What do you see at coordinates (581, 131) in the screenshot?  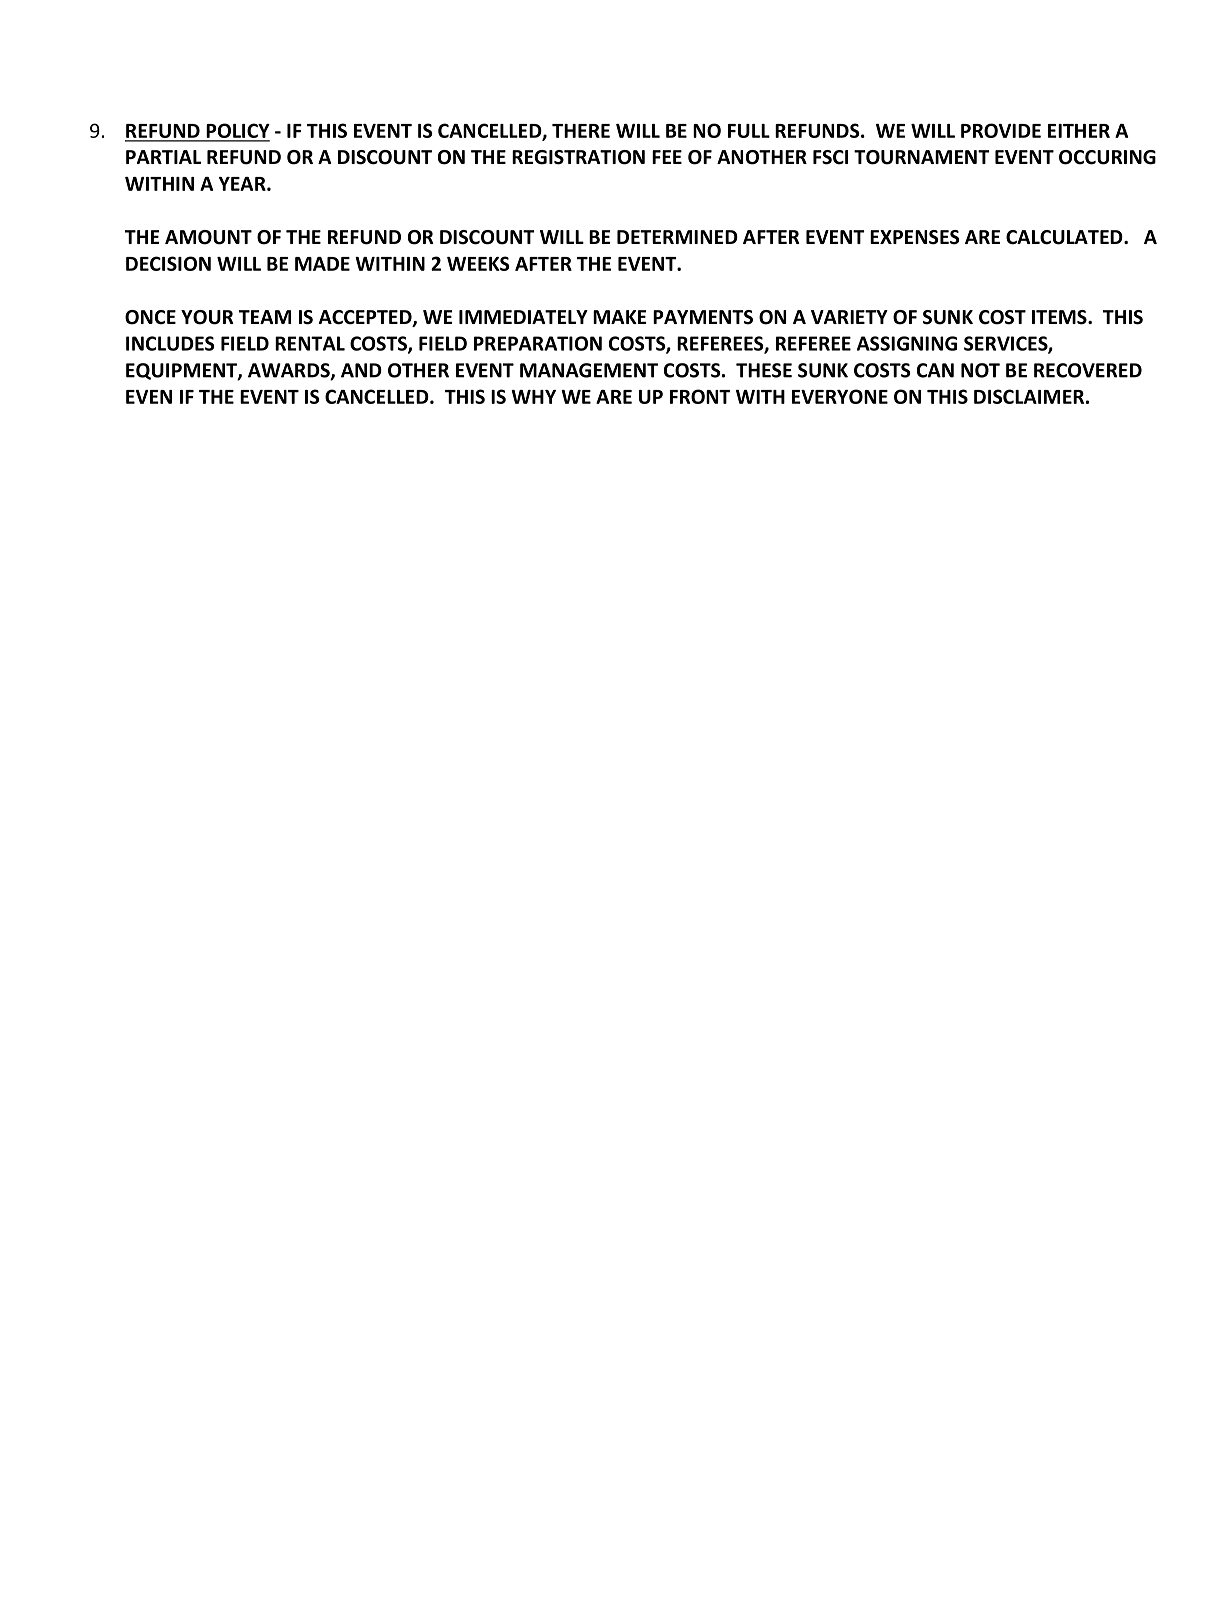 I see `THERE` at bounding box center [581, 131].
